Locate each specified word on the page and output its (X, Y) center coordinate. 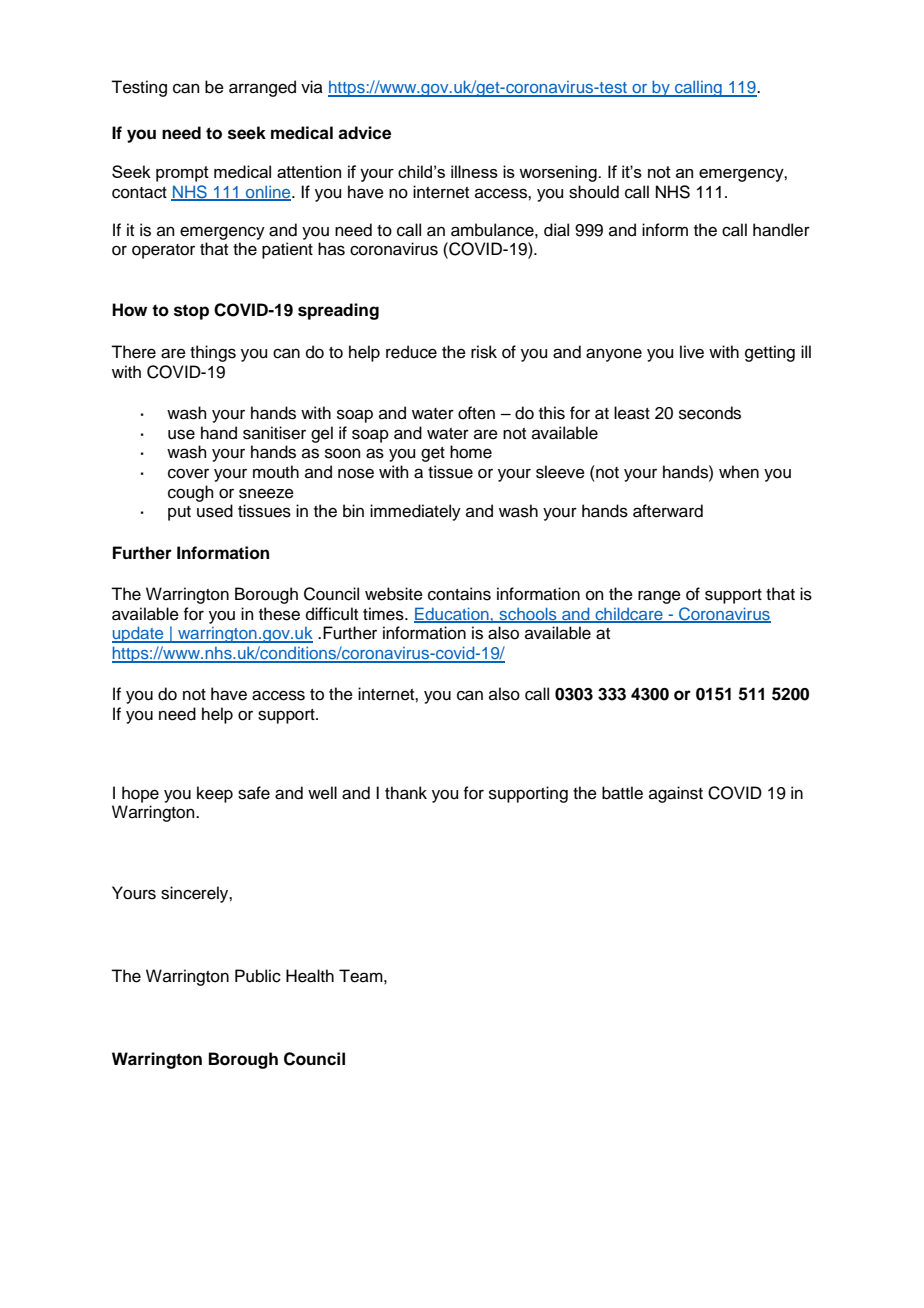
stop (191, 312)
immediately (415, 512)
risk (484, 352)
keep (215, 794)
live (692, 352)
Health (310, 976)
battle (622, 793)
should (594, 192)
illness (474, 171)
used (215, 511)
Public (258, 976)
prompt (182, 174)
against (676, 794)
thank (406, 793)
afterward (668, 511)
